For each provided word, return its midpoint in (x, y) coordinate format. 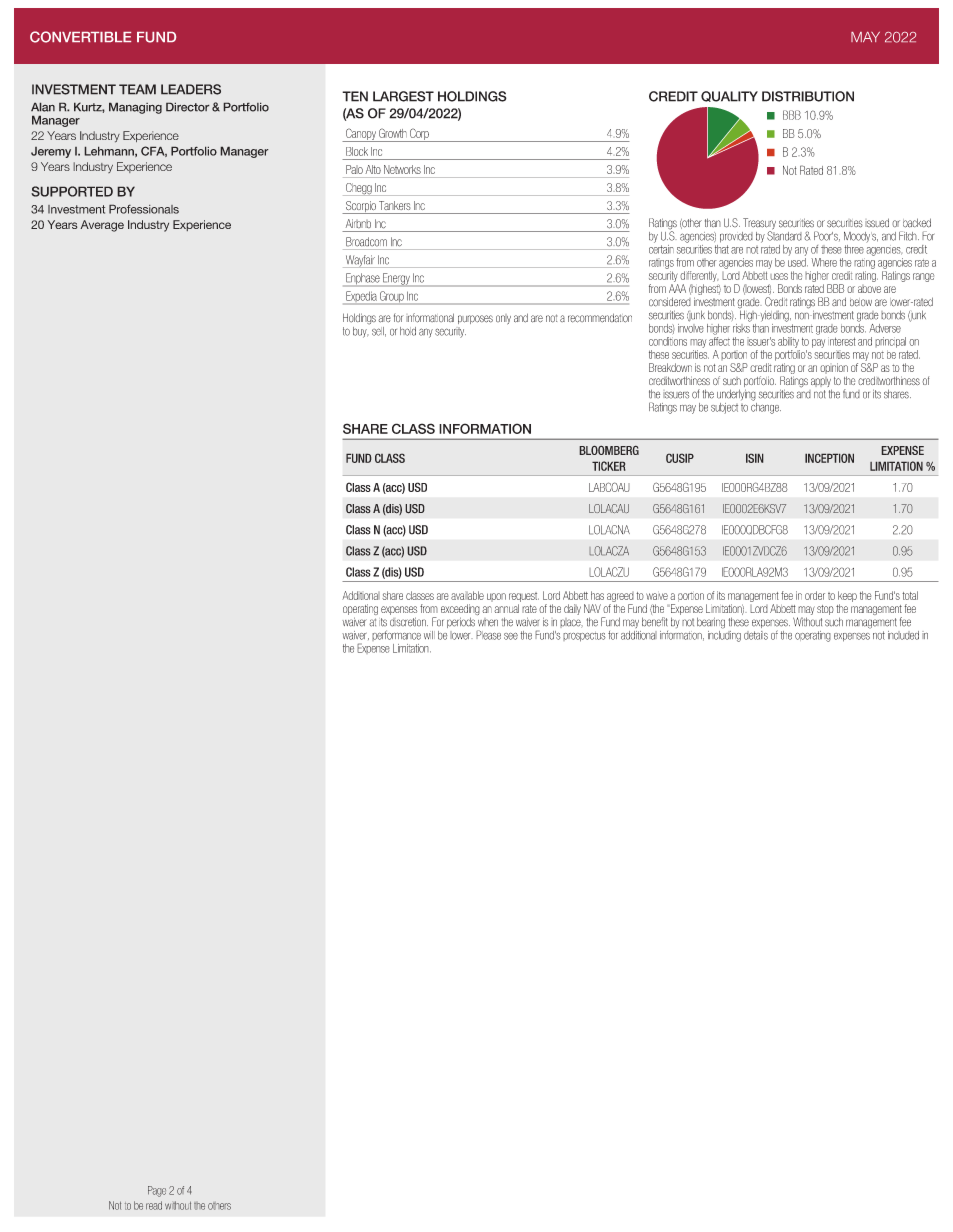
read (154, 1205)
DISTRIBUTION (808, 96)
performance (396, 635)
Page (157, 1191)
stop (825, 610)
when (488, 622)
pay (818, 343)
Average (102, 226)
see (511, 636)
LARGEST (403, 96)
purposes (475, 319)
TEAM (137, 89)
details (756, 635)
